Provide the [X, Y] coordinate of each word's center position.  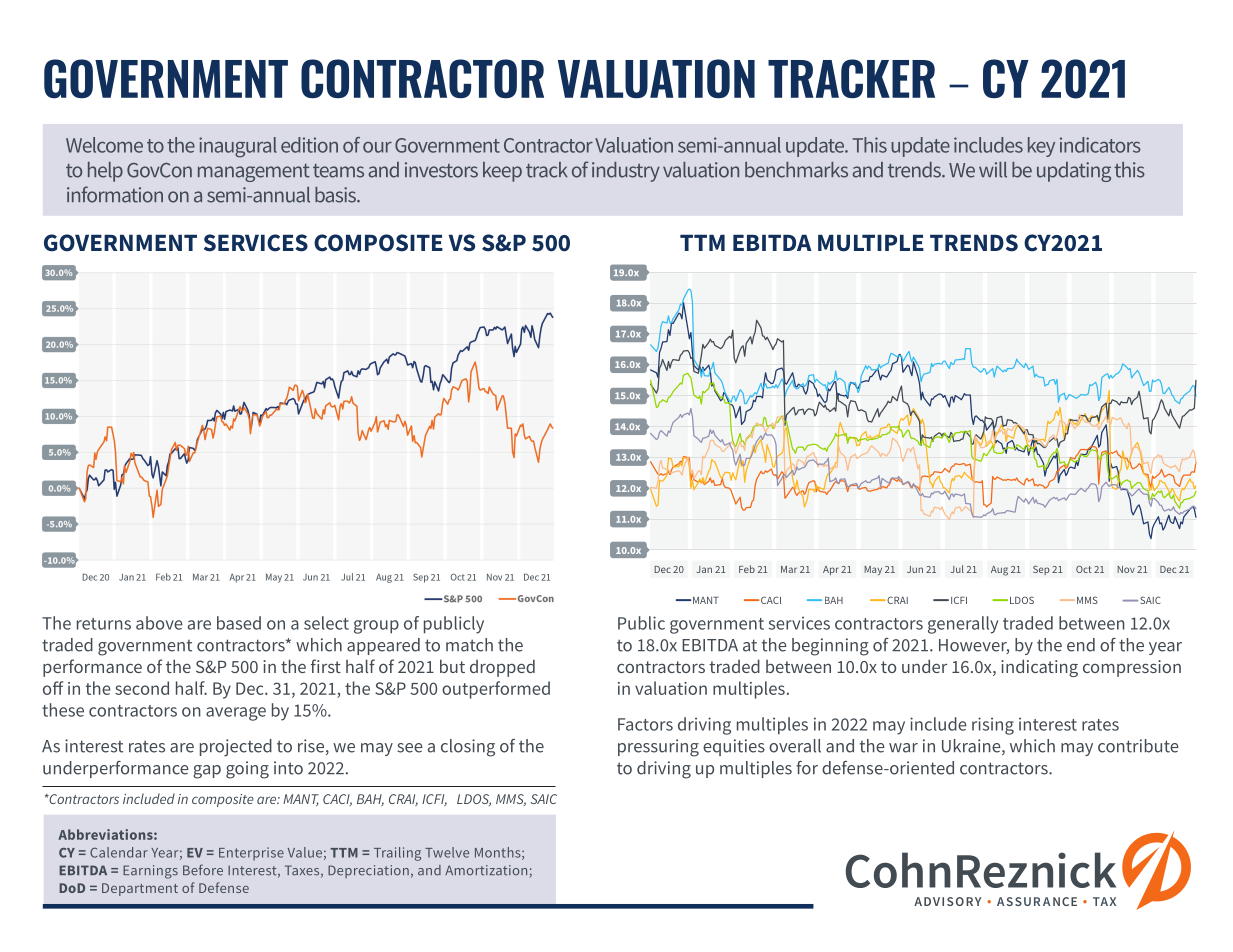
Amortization [486, 870]
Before [203, 870]
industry [626, 172]
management [254, 173]
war [903, 748]
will [993, 170]
